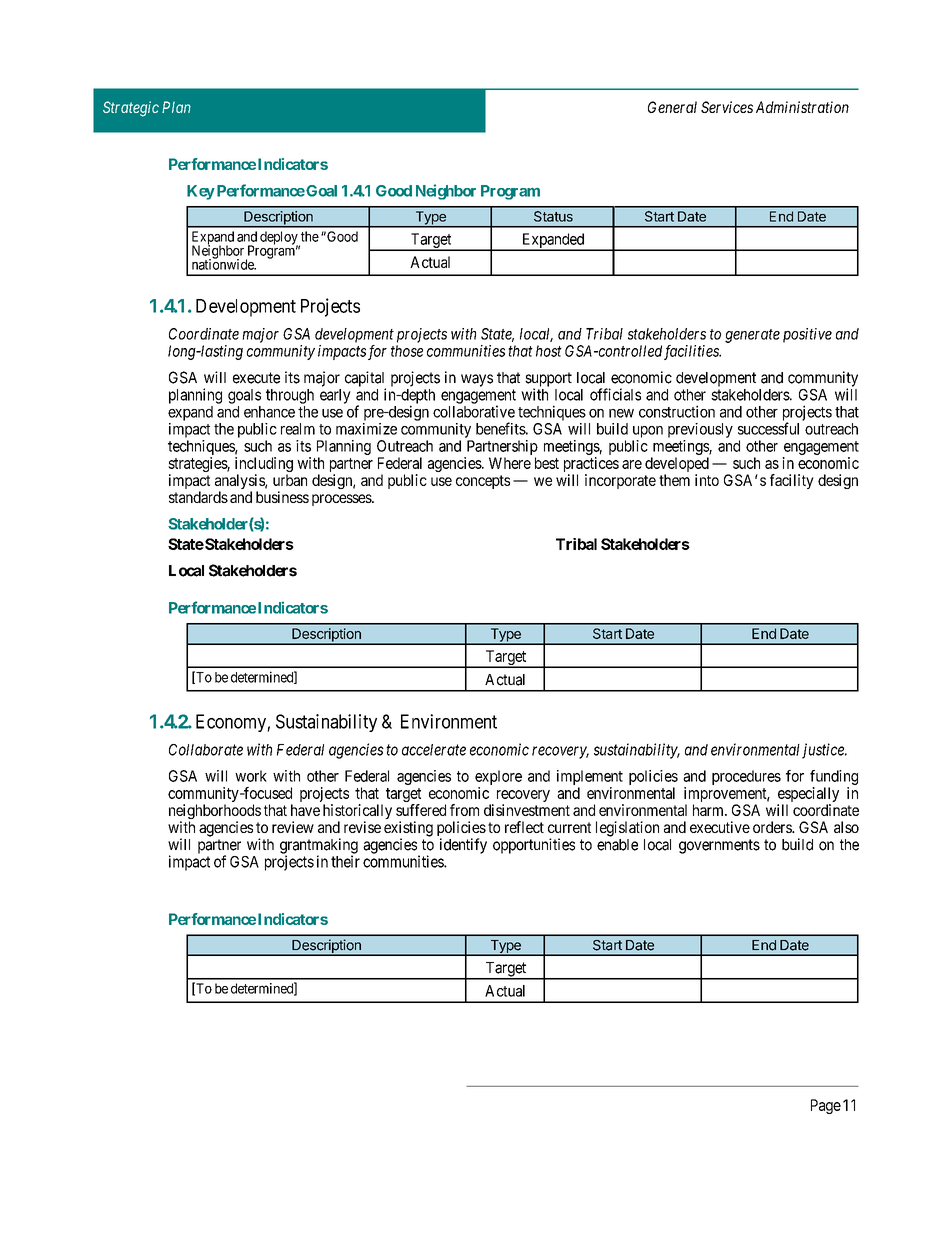 The height and width of the screenshot is (1233, 952). What do you see at coordinates (498, 779) in the screenshot?
I see `explore` at bounding box center [498, 779].
